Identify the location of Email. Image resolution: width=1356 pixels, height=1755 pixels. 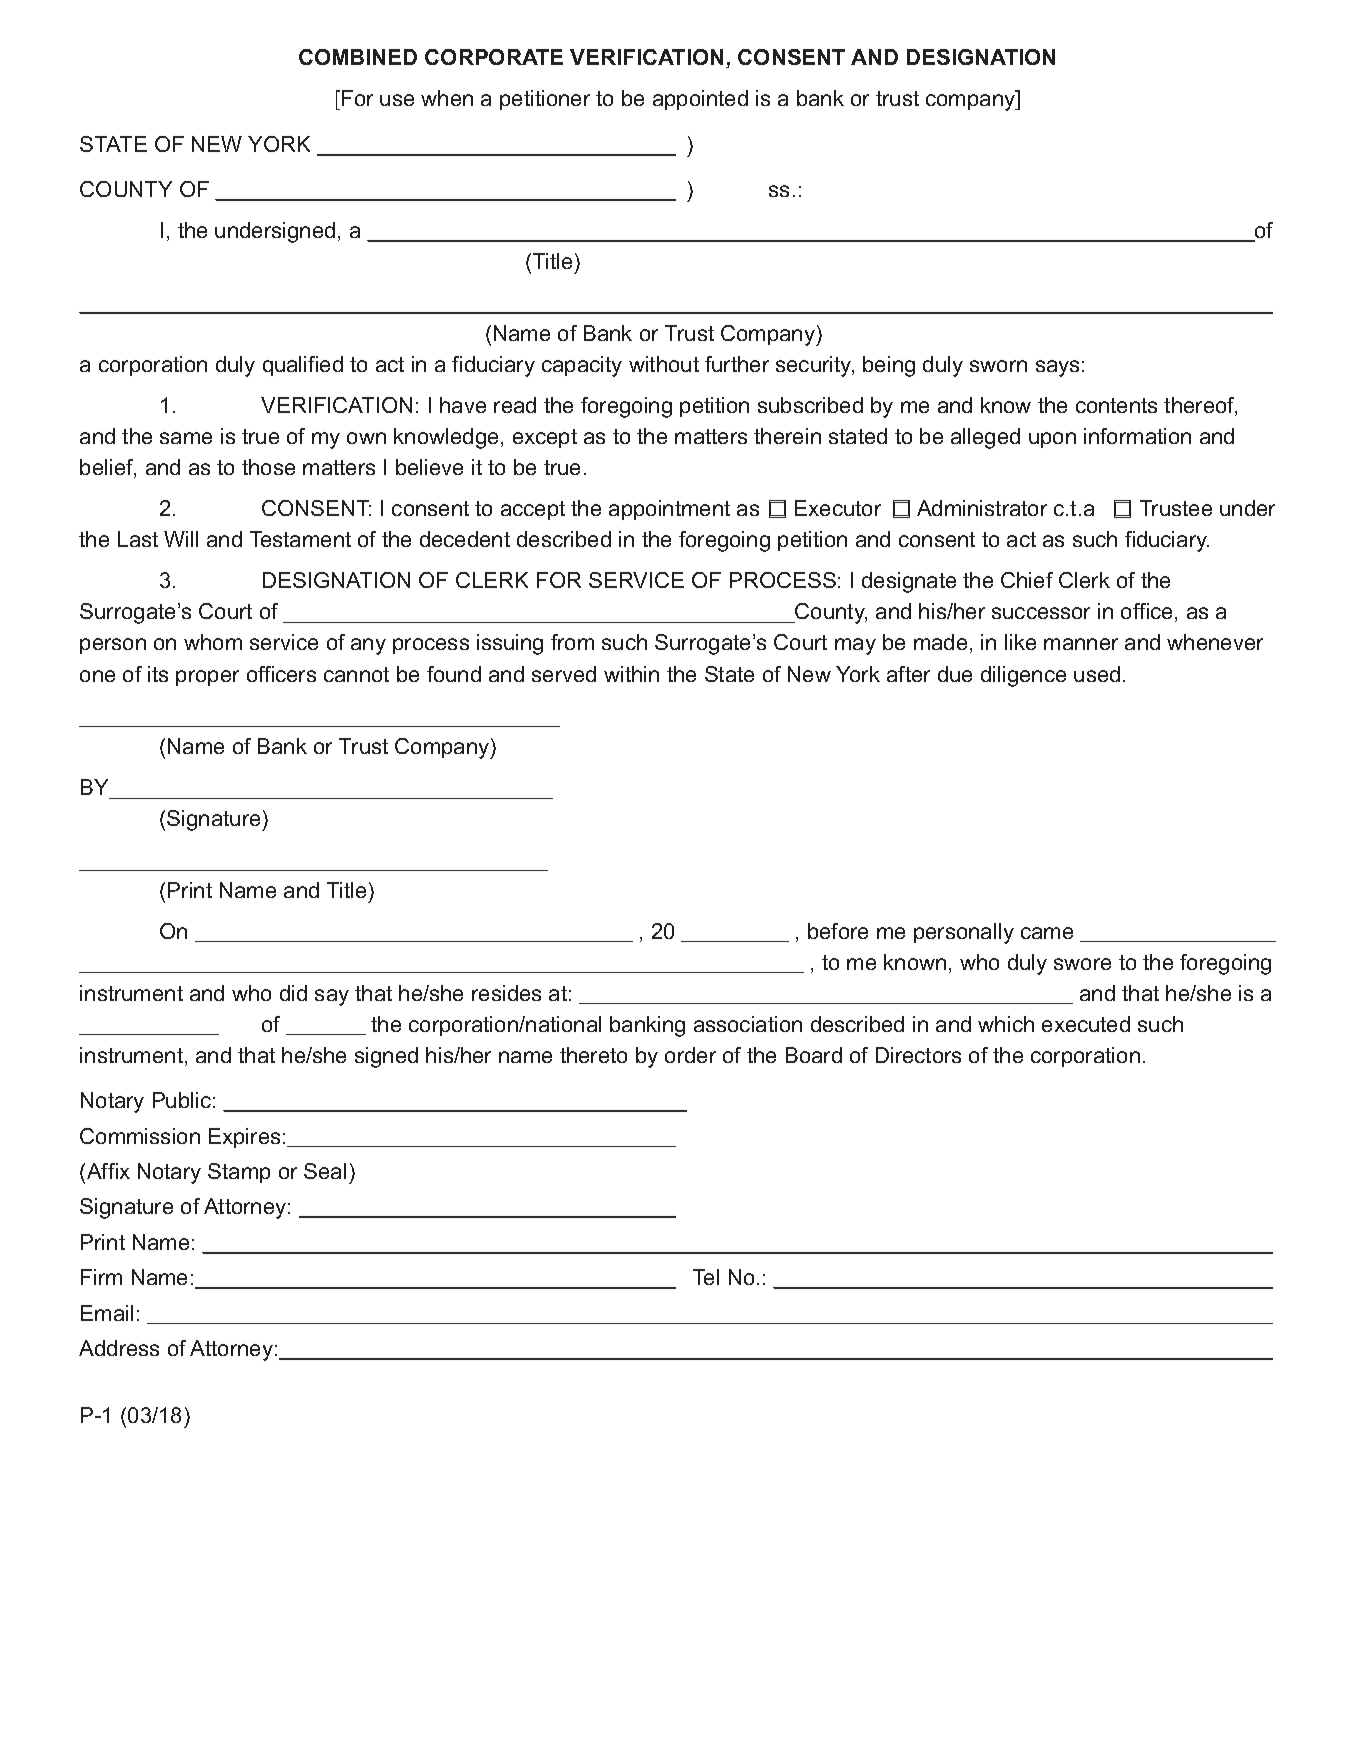
(107, 1313).
